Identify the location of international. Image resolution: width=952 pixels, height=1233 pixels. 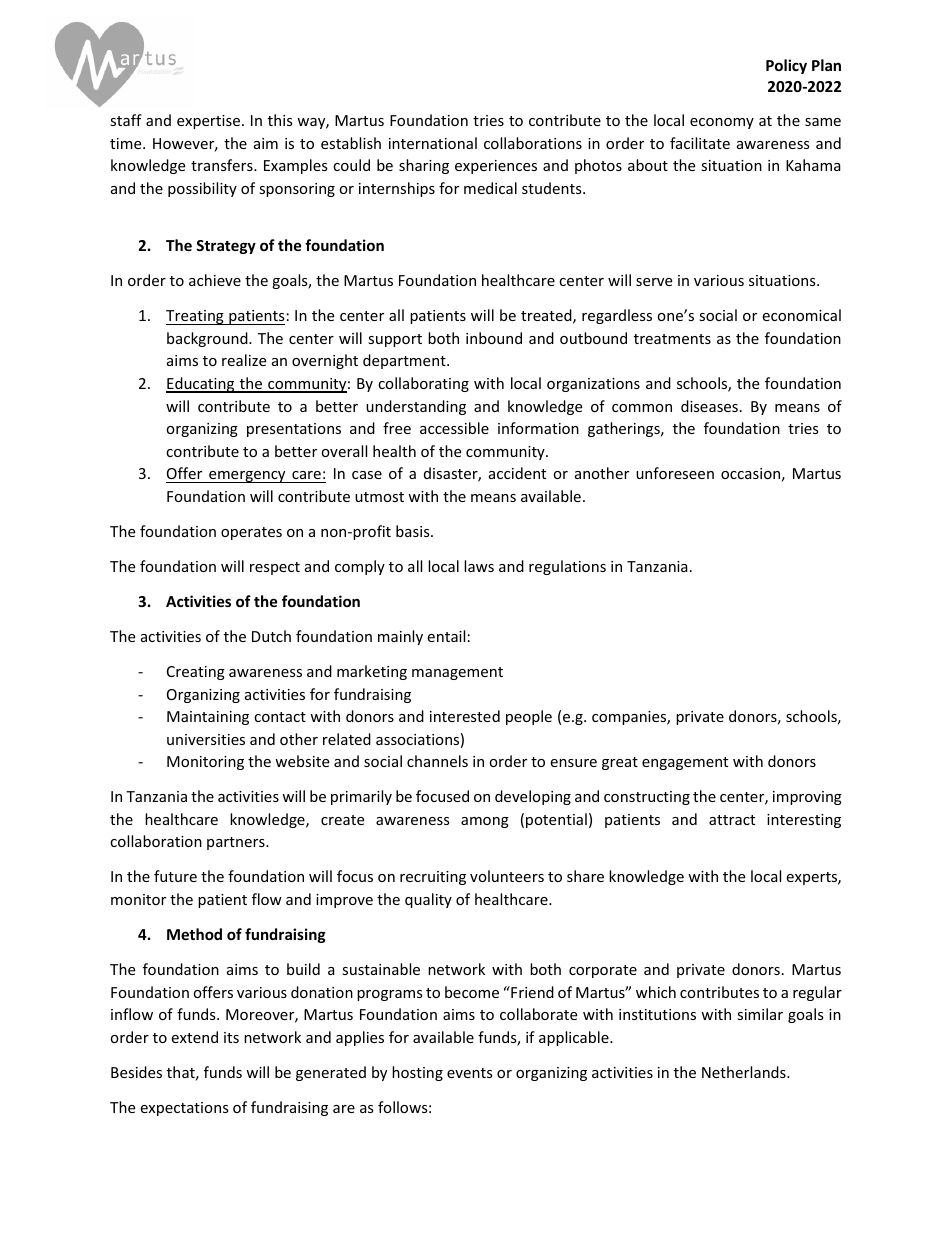
(433, 143).
